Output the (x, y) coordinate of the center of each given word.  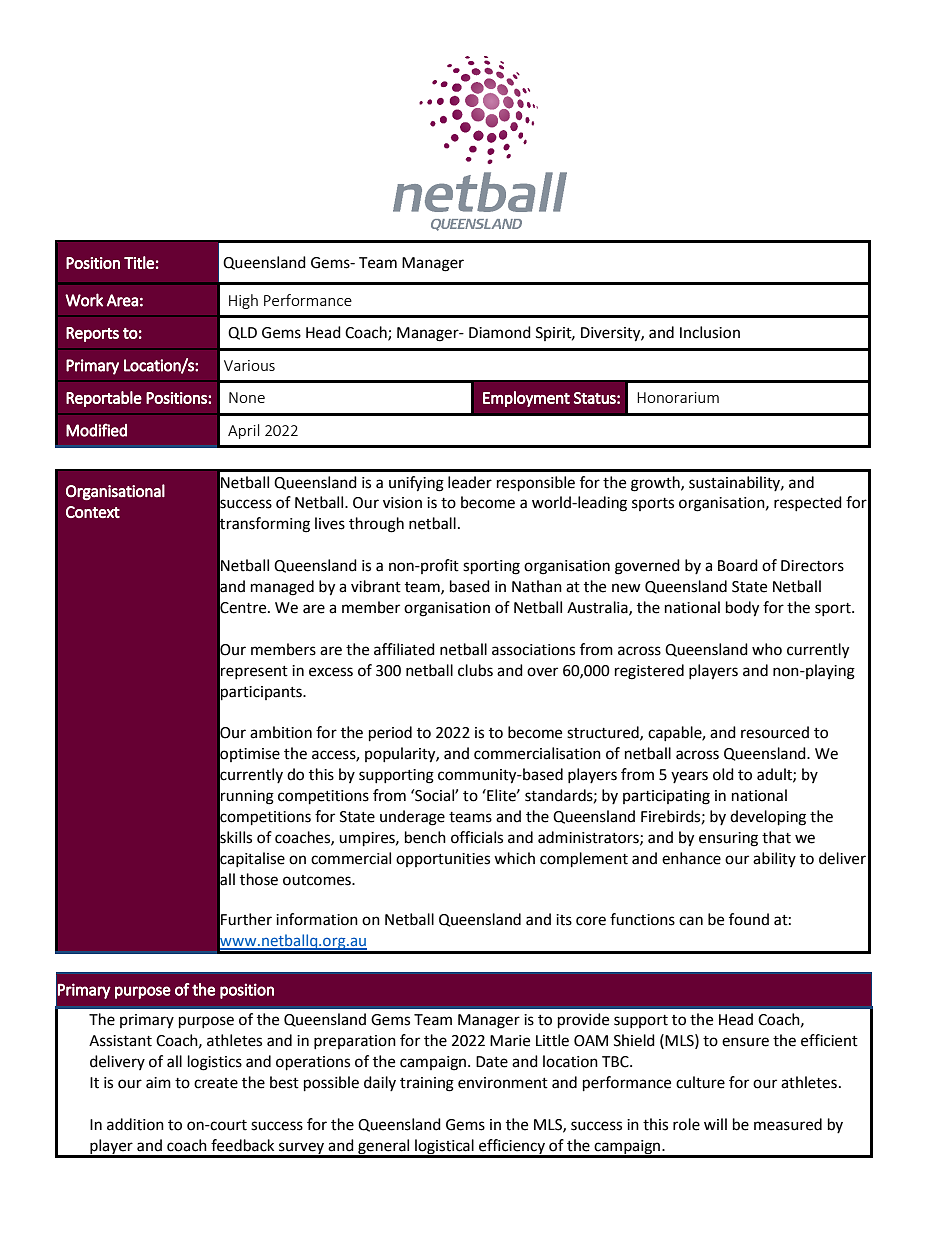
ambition (281, 732)
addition (135, 1124)
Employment (526, 399)
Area (122, 300)
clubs (475, 670)
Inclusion (710, 332)
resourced (775, 732)
